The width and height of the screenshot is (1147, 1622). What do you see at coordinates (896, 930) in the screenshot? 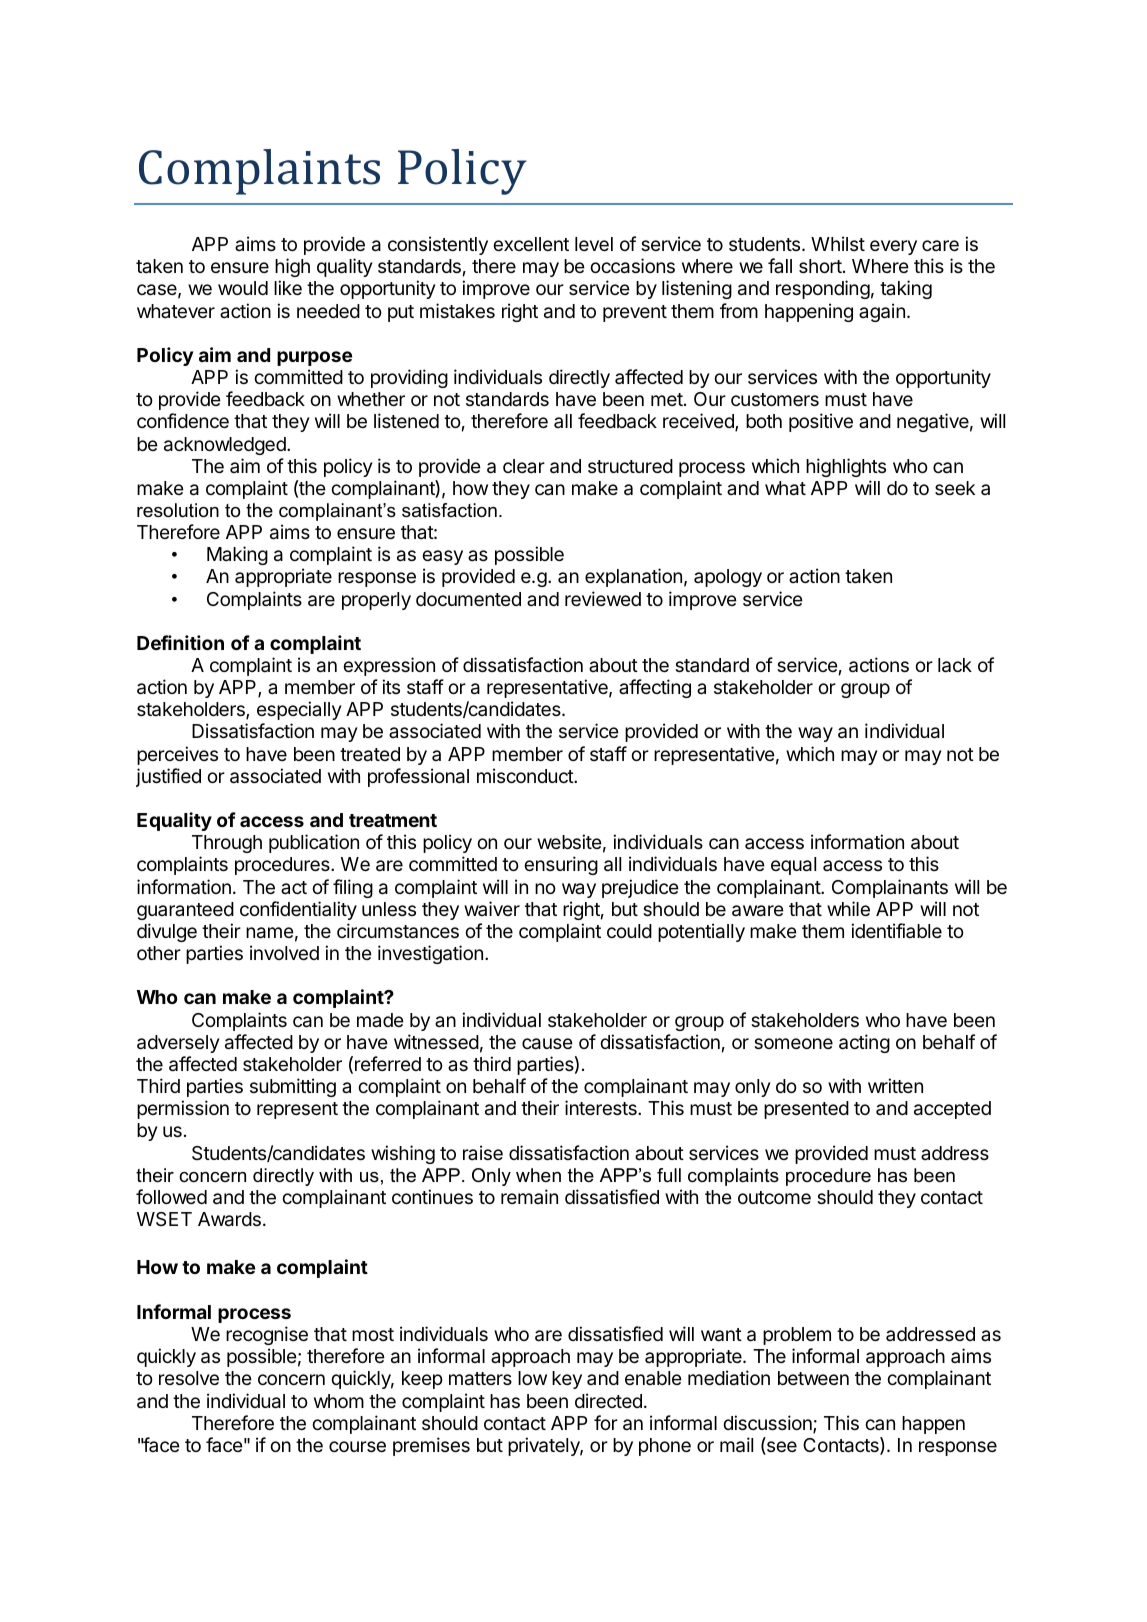
I see `identifiable` at bounding box center [896, 930].
